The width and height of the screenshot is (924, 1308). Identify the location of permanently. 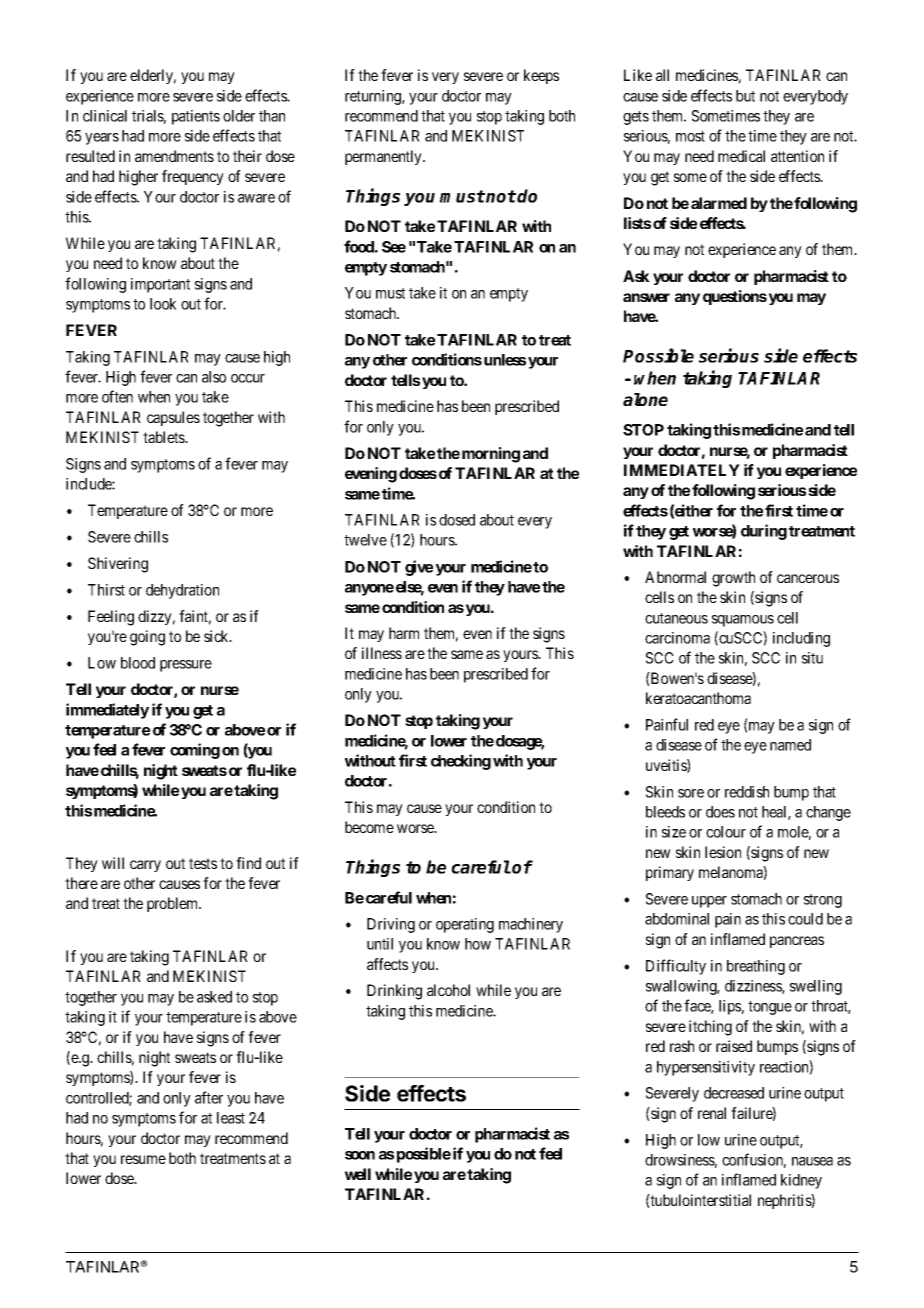
(384, 157).
